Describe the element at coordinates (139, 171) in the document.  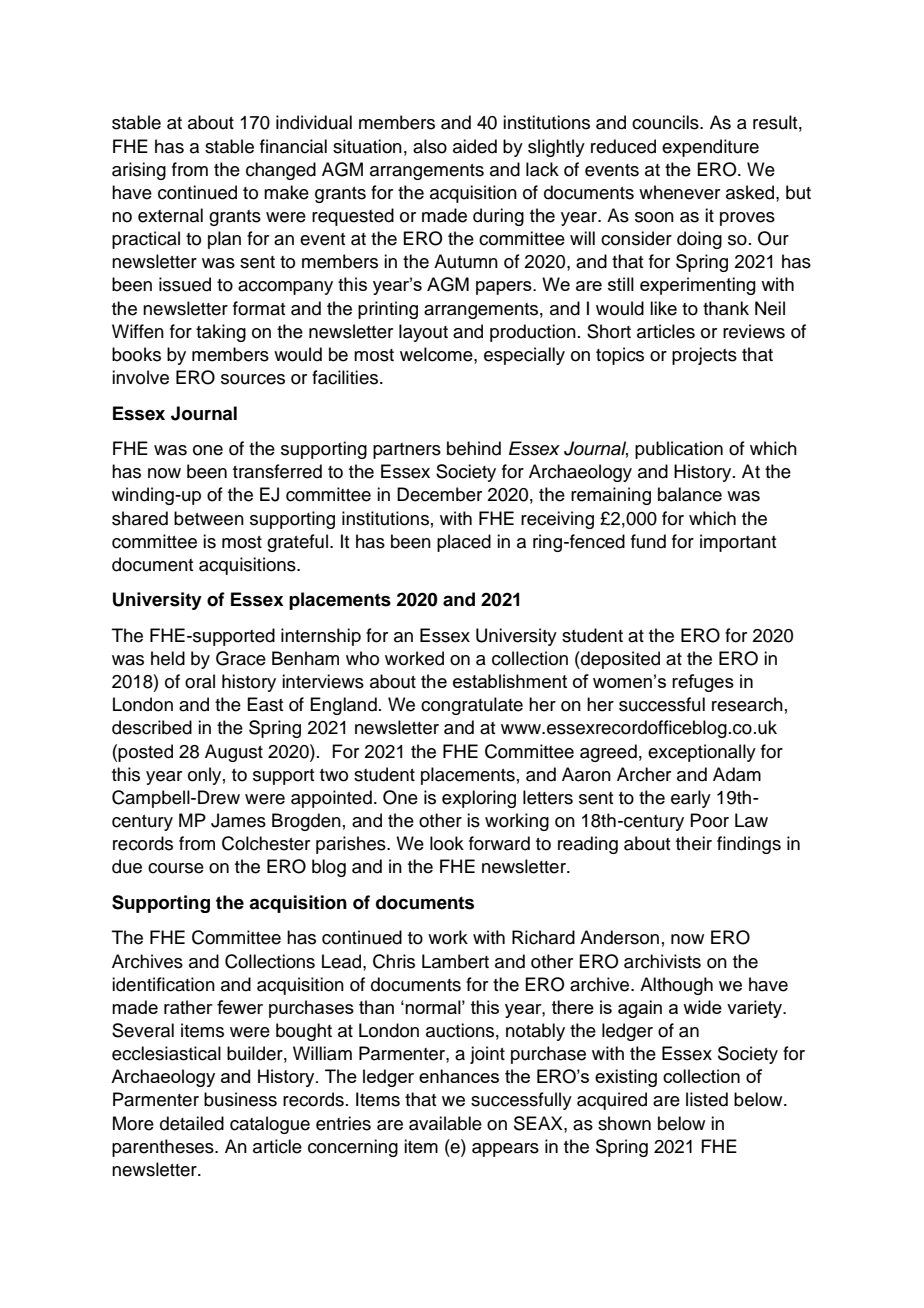
I see `arising` at that location.
